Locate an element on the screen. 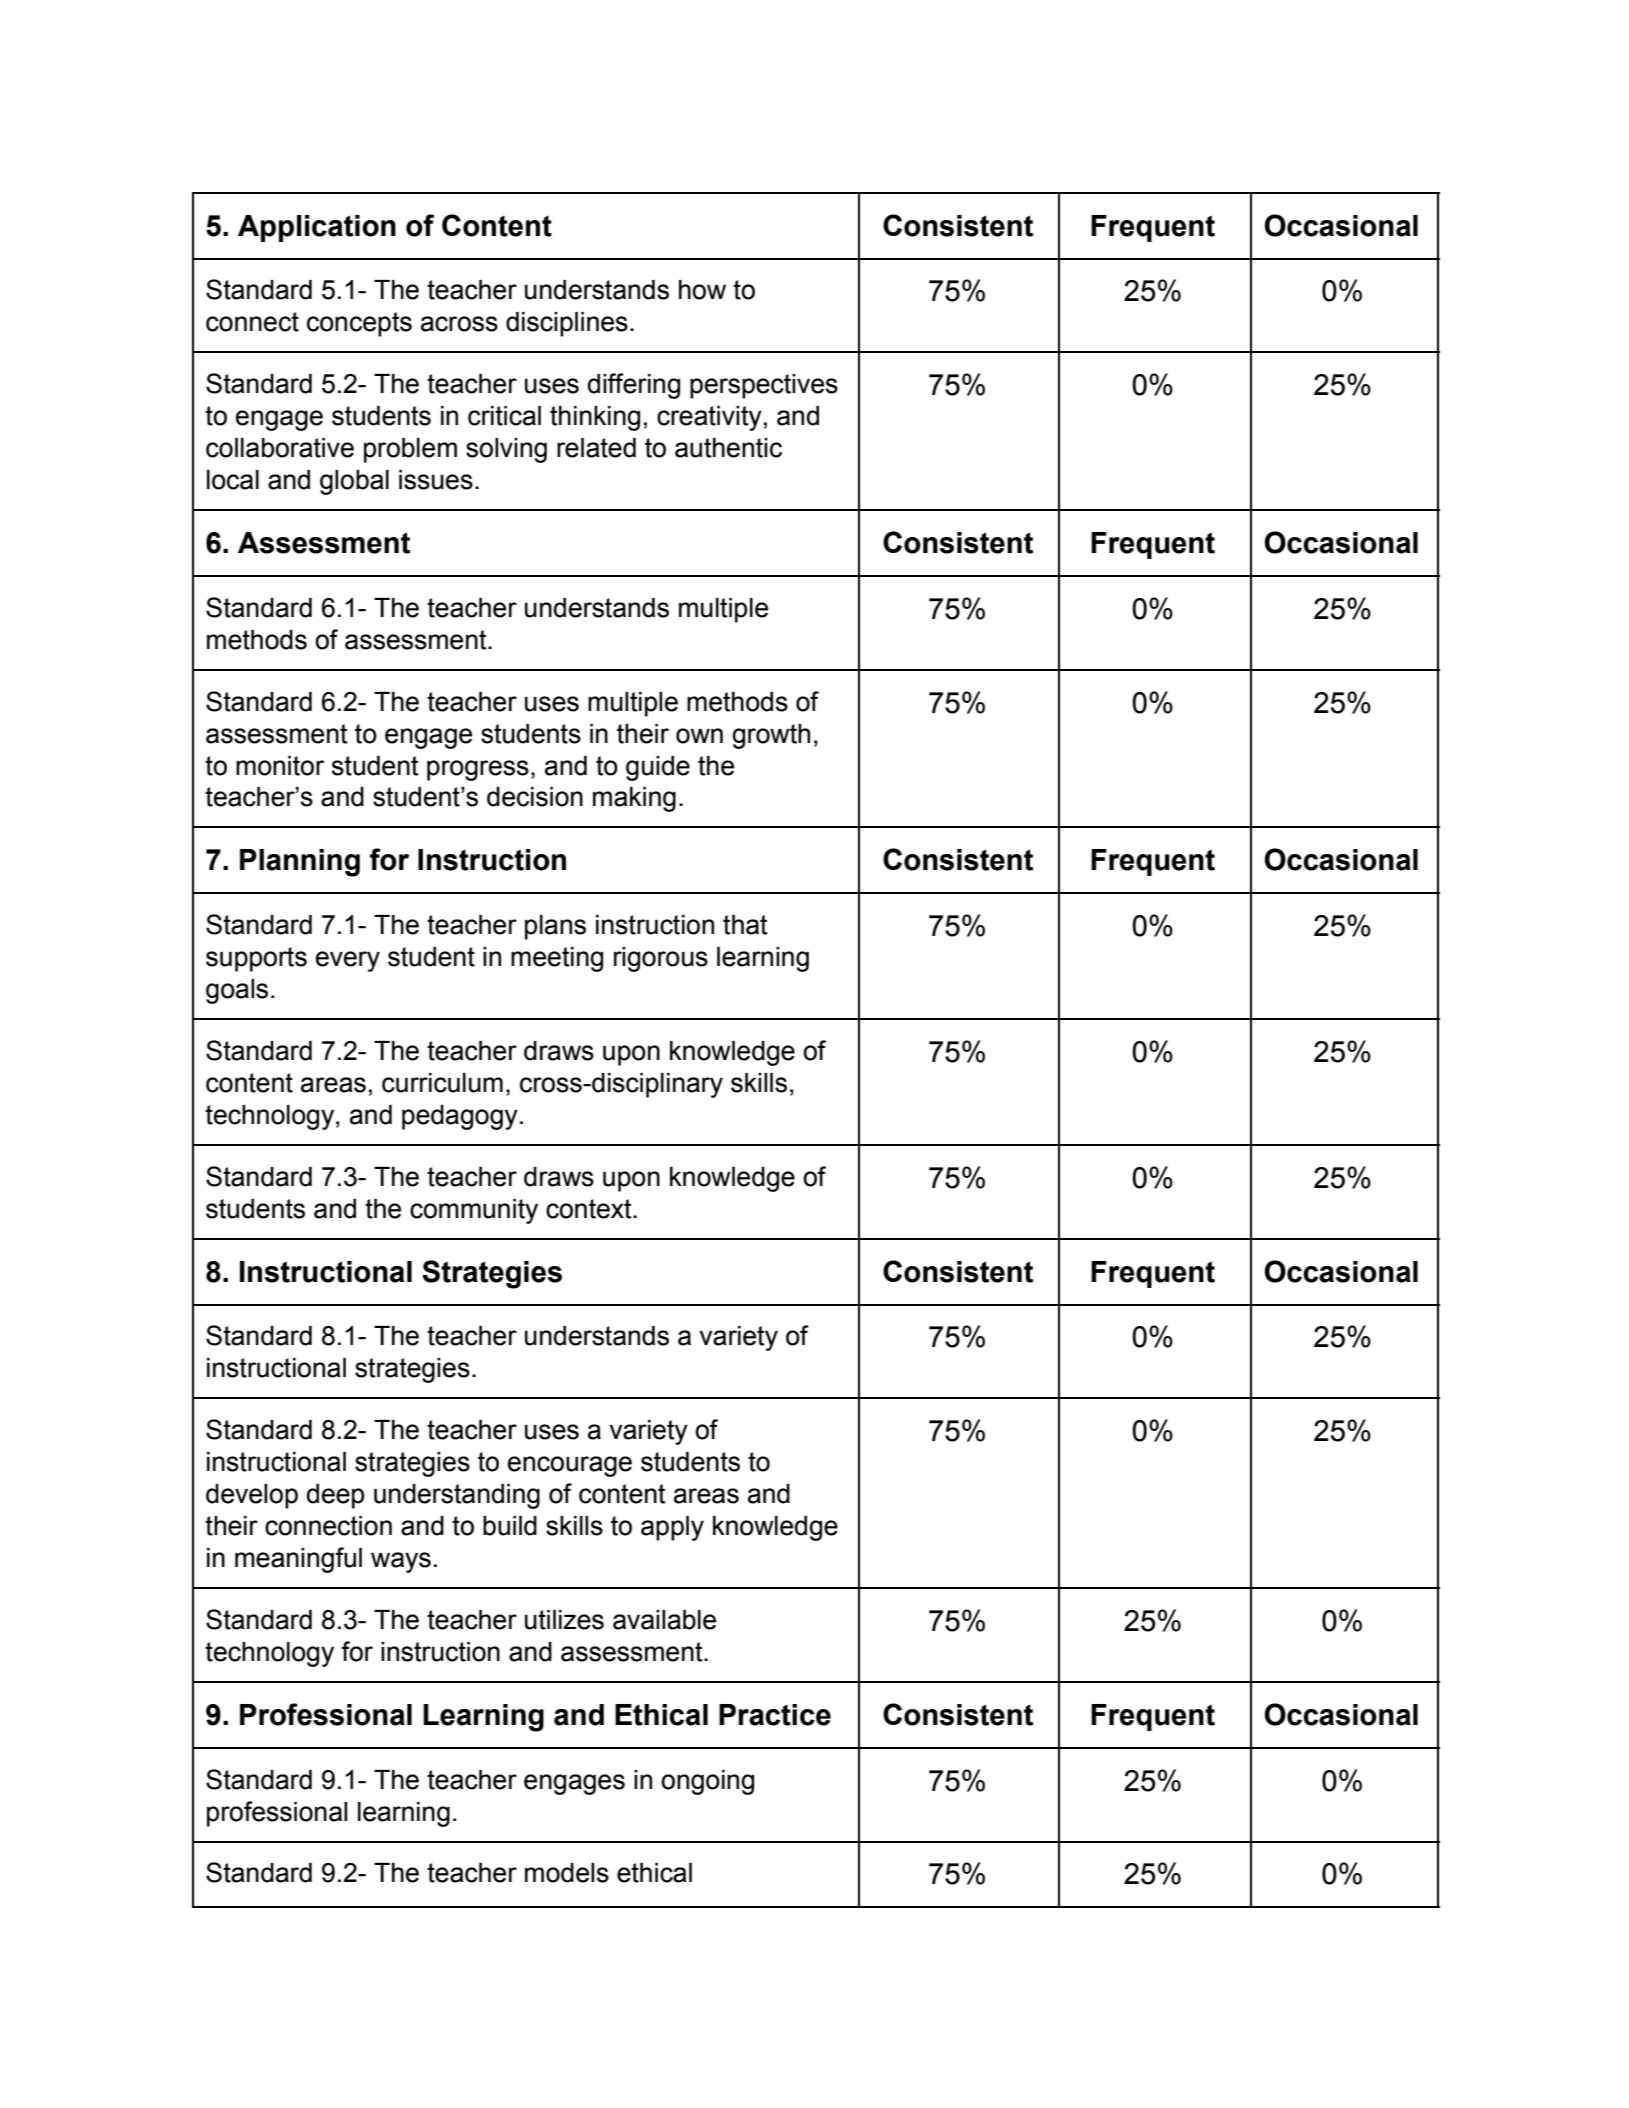 This screenshot has width=1629, height=2108. pedagogy is located at coordinates (460, 1117).
